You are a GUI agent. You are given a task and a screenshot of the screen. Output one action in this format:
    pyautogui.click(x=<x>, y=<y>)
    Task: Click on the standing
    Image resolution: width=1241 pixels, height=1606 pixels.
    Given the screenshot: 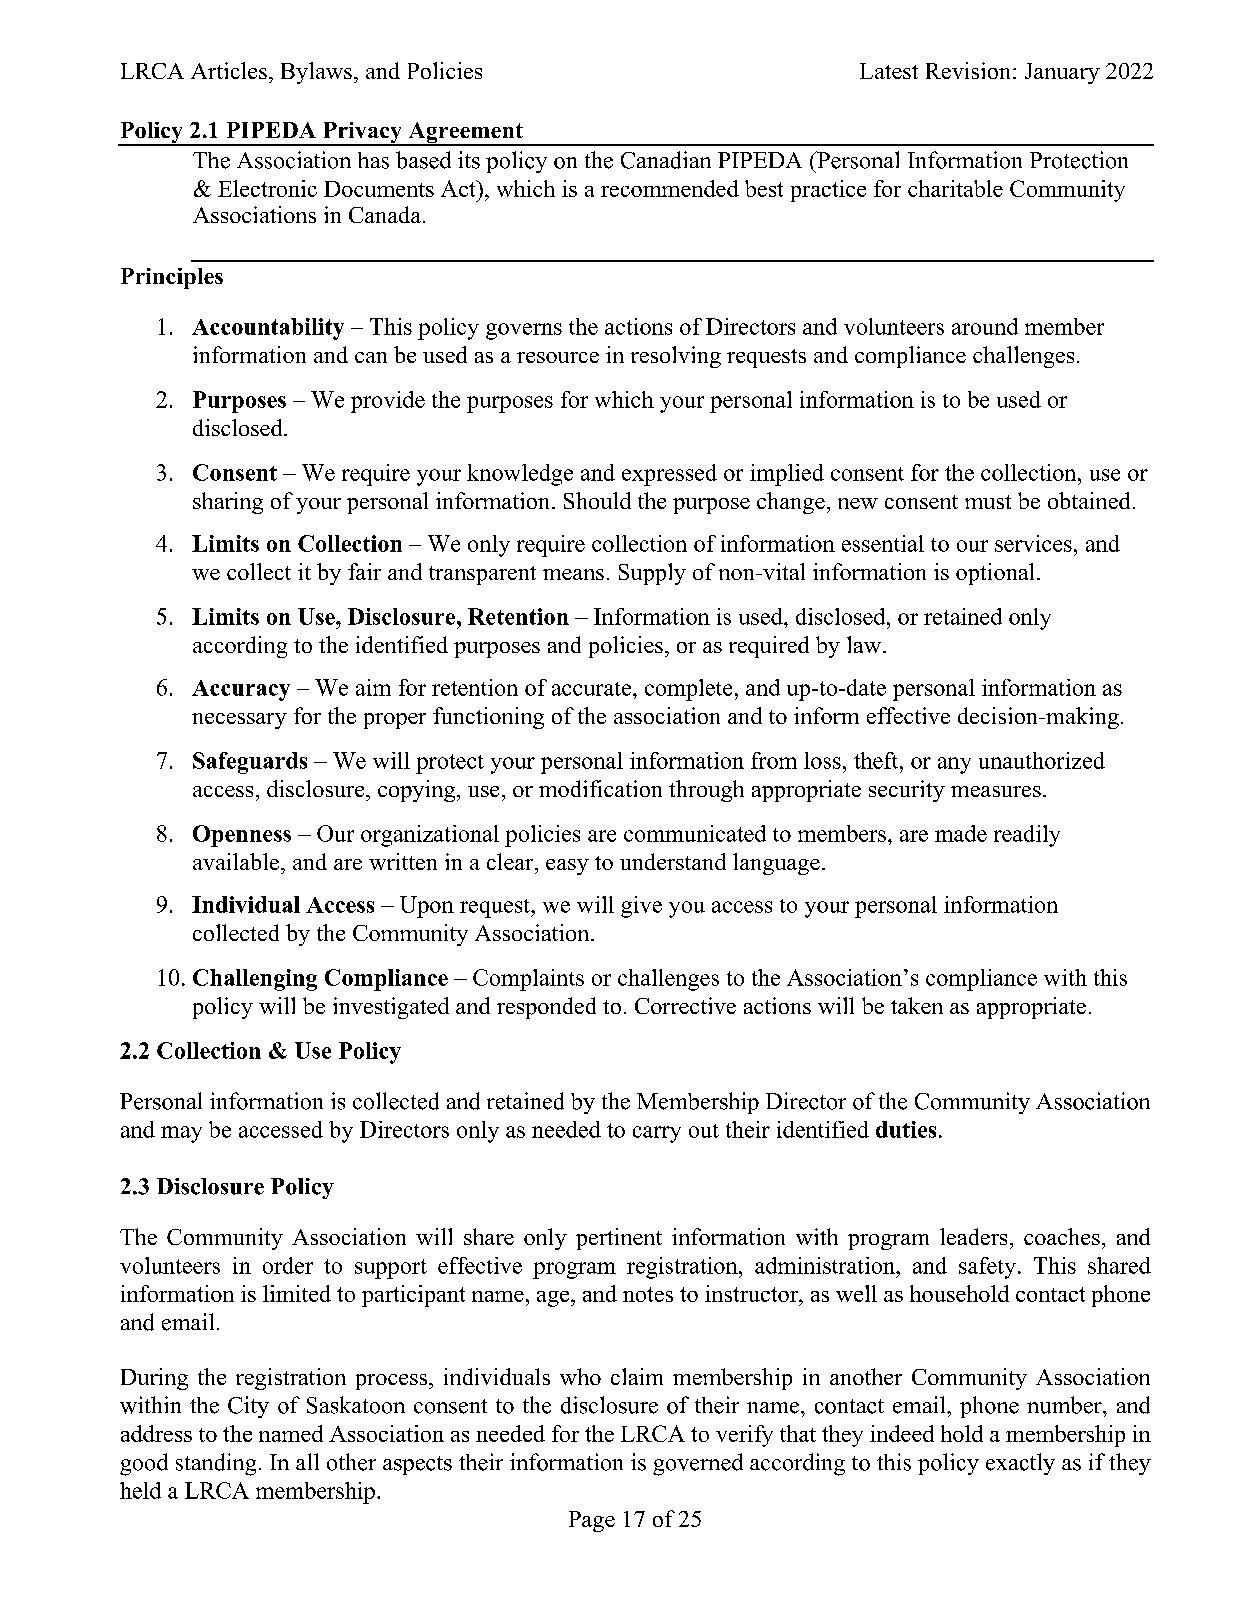 What is the action you would take?
    pyautogui.click(x=216, y=1464)
